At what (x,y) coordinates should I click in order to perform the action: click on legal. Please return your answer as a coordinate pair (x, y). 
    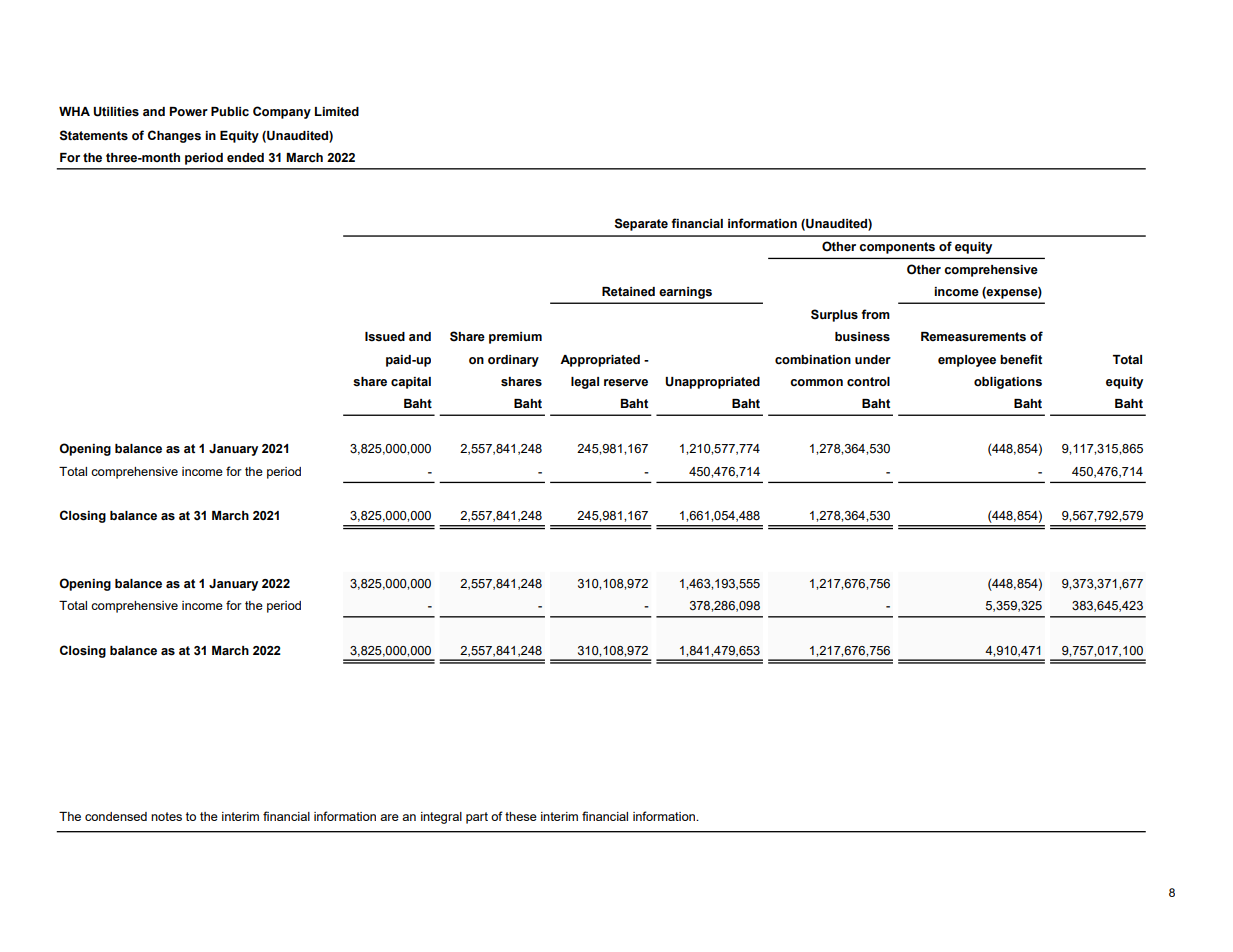
    Looking at the image, I should click on (585, 383).
